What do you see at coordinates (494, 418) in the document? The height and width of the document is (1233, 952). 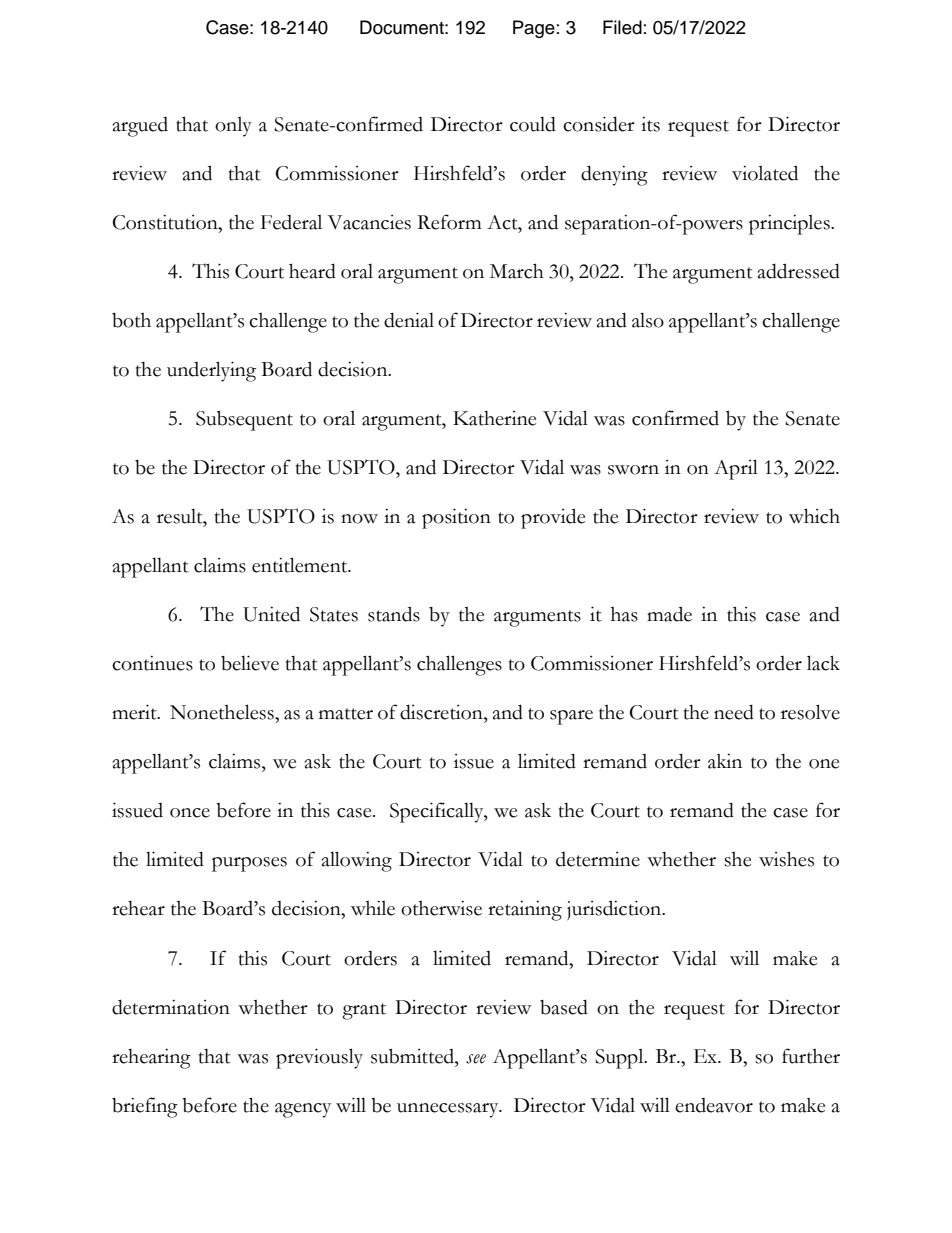 I see `Katherine` at bounding box center [494, 418].
